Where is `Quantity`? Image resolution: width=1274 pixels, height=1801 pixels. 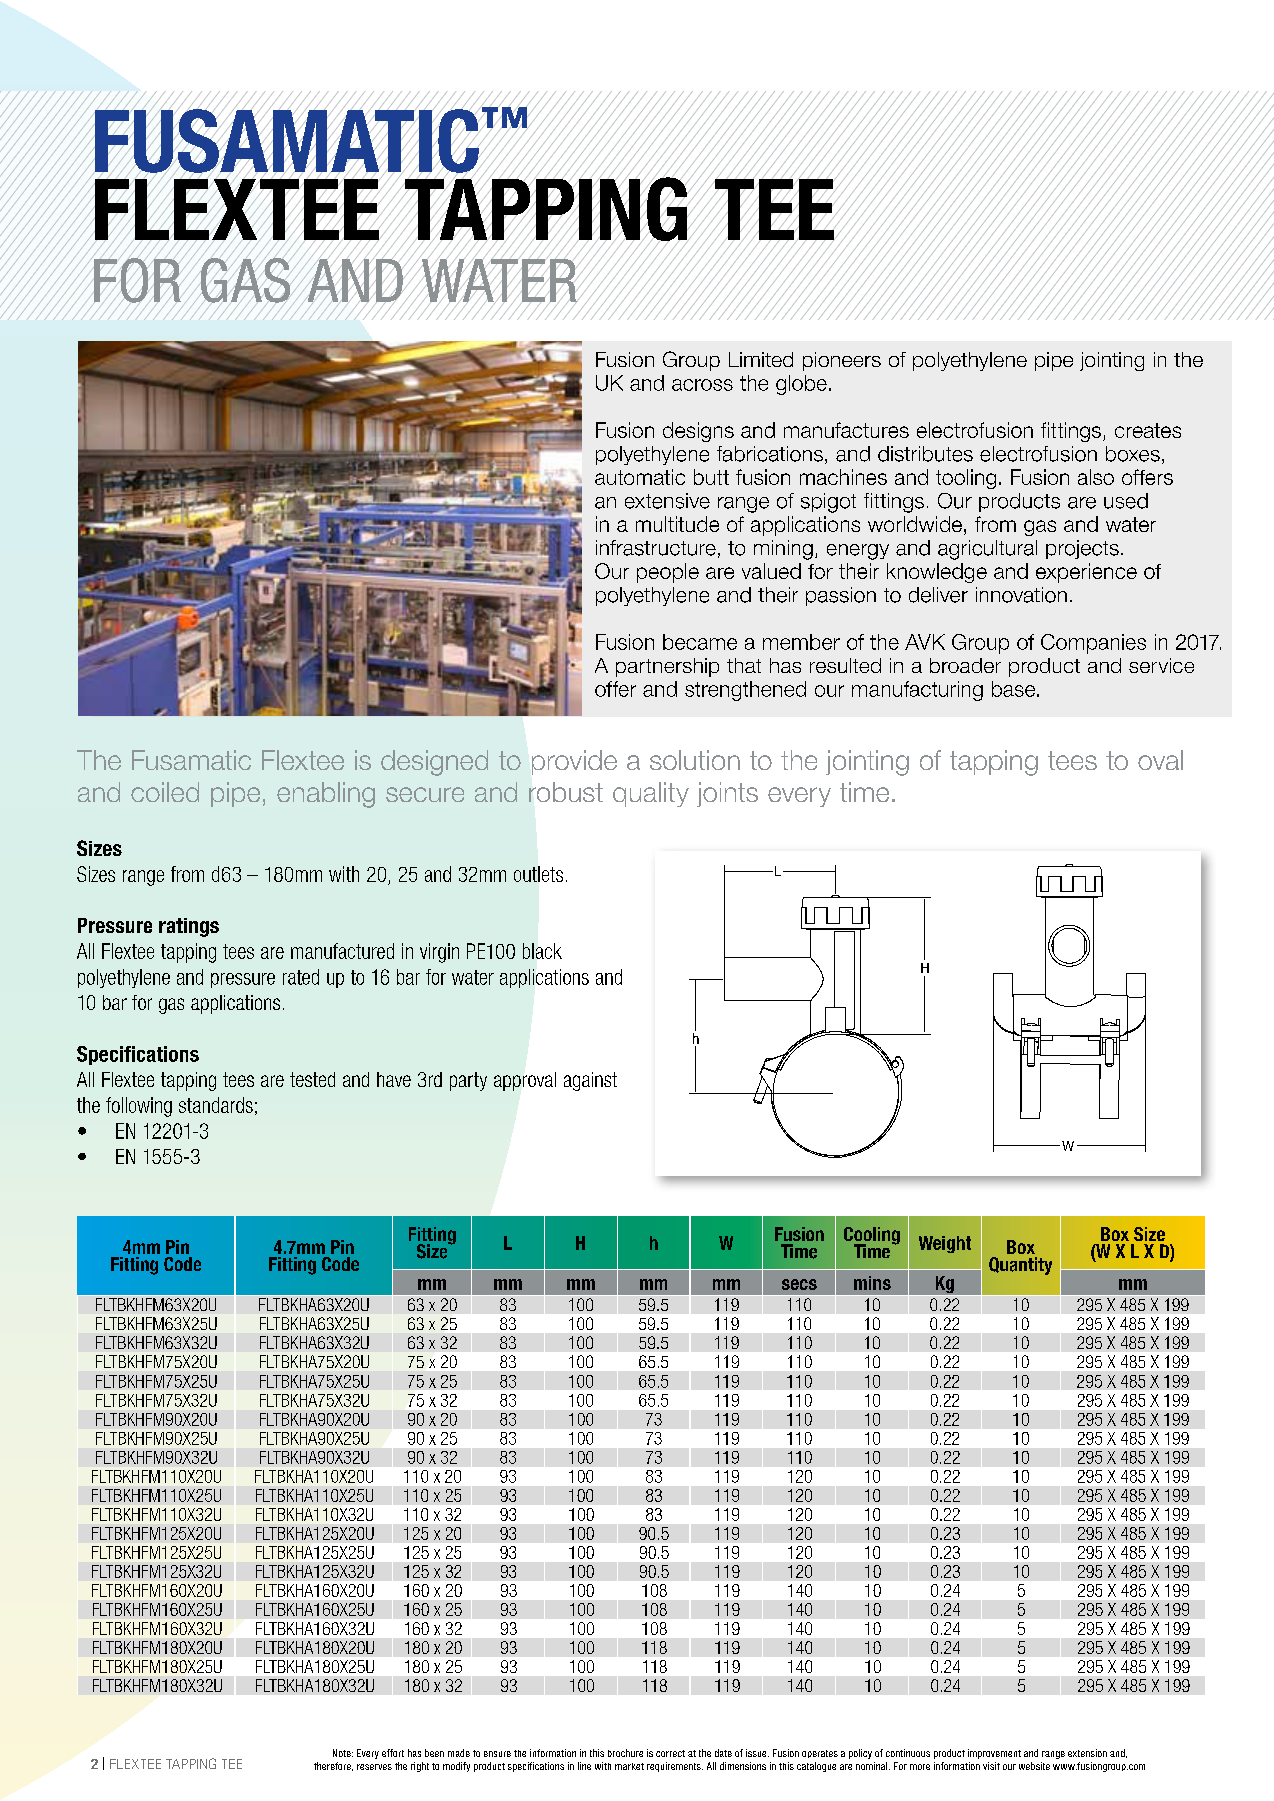
Quantity is located at coordinates (1020, 1266).
